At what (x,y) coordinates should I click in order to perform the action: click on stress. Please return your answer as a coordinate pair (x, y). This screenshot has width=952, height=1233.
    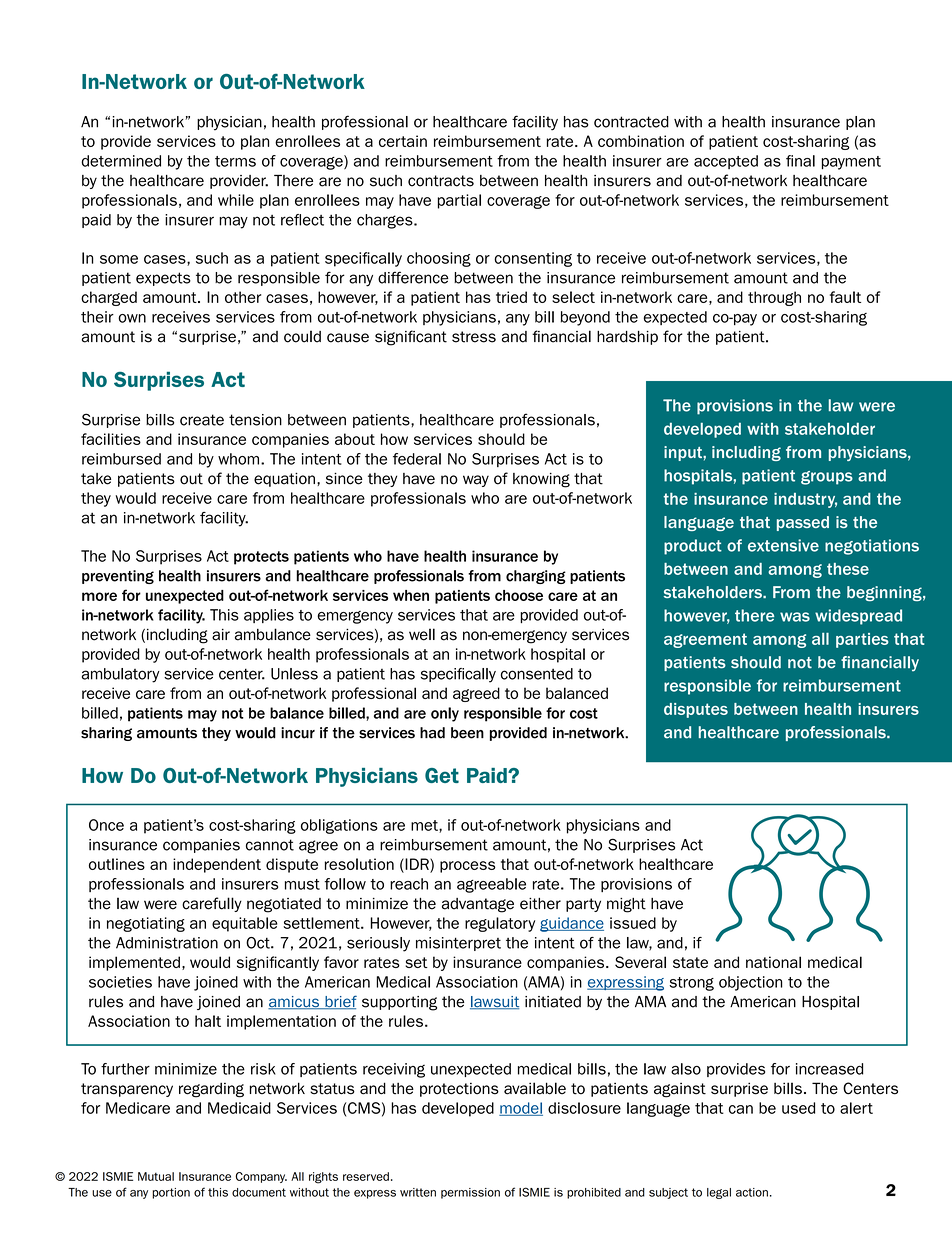
    Looking at the image, I should click on (474, 337).
